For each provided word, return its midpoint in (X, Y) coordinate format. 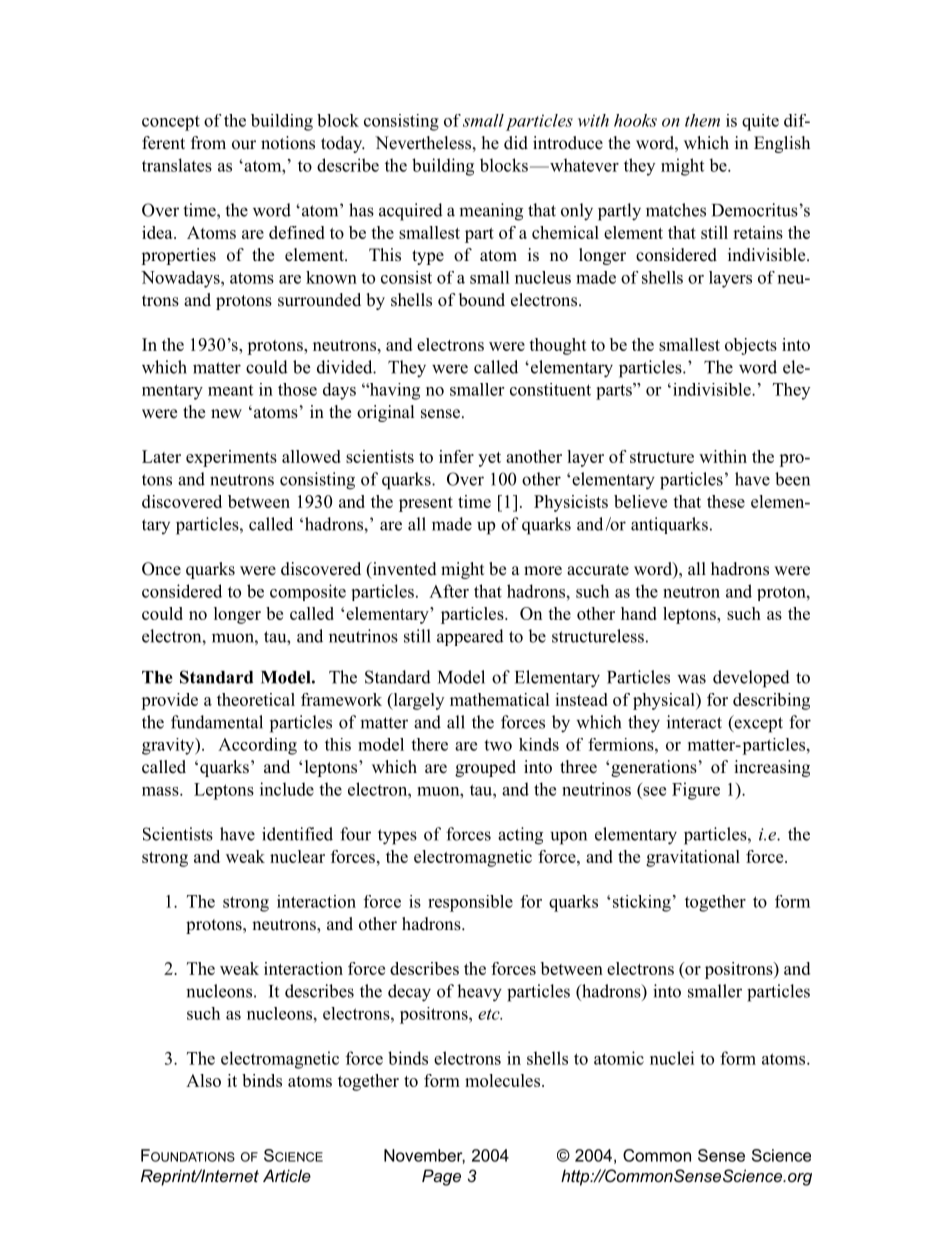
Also (203, 1080)
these (726, 501)
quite (760, 122)
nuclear (297, 856)
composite (308, 592)
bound (482, 300)
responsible (470, 903)
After (449, 591)
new (226, 414)
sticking (642, 903)
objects (751, 346)
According (257, 746)
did (516, 143)
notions (288, 143)
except (757, 724)
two (498, 745)
